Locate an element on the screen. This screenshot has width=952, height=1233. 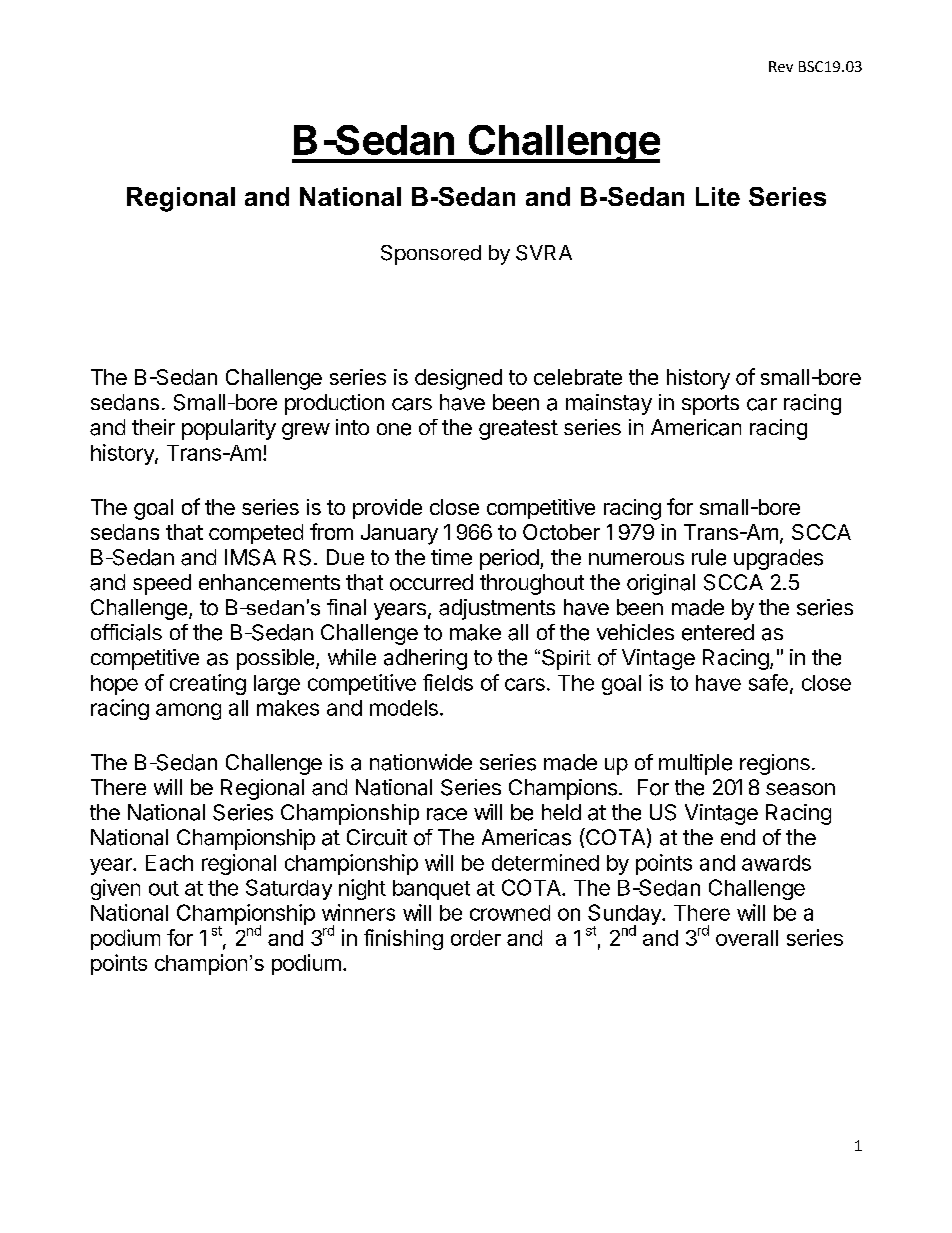
Each is located at coordinates (169, 863).
